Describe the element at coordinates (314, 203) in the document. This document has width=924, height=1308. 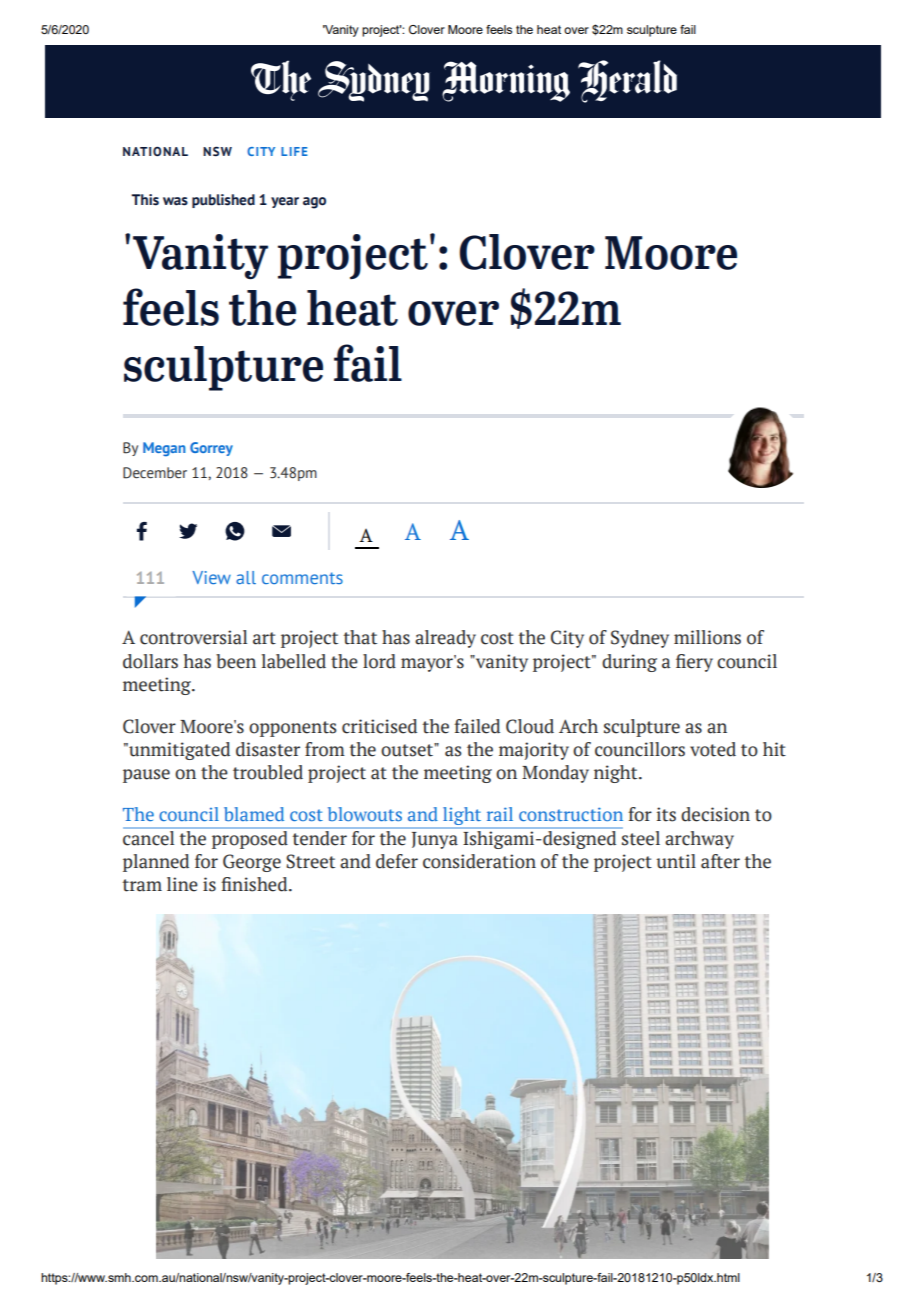
I see `ago` at that location.
